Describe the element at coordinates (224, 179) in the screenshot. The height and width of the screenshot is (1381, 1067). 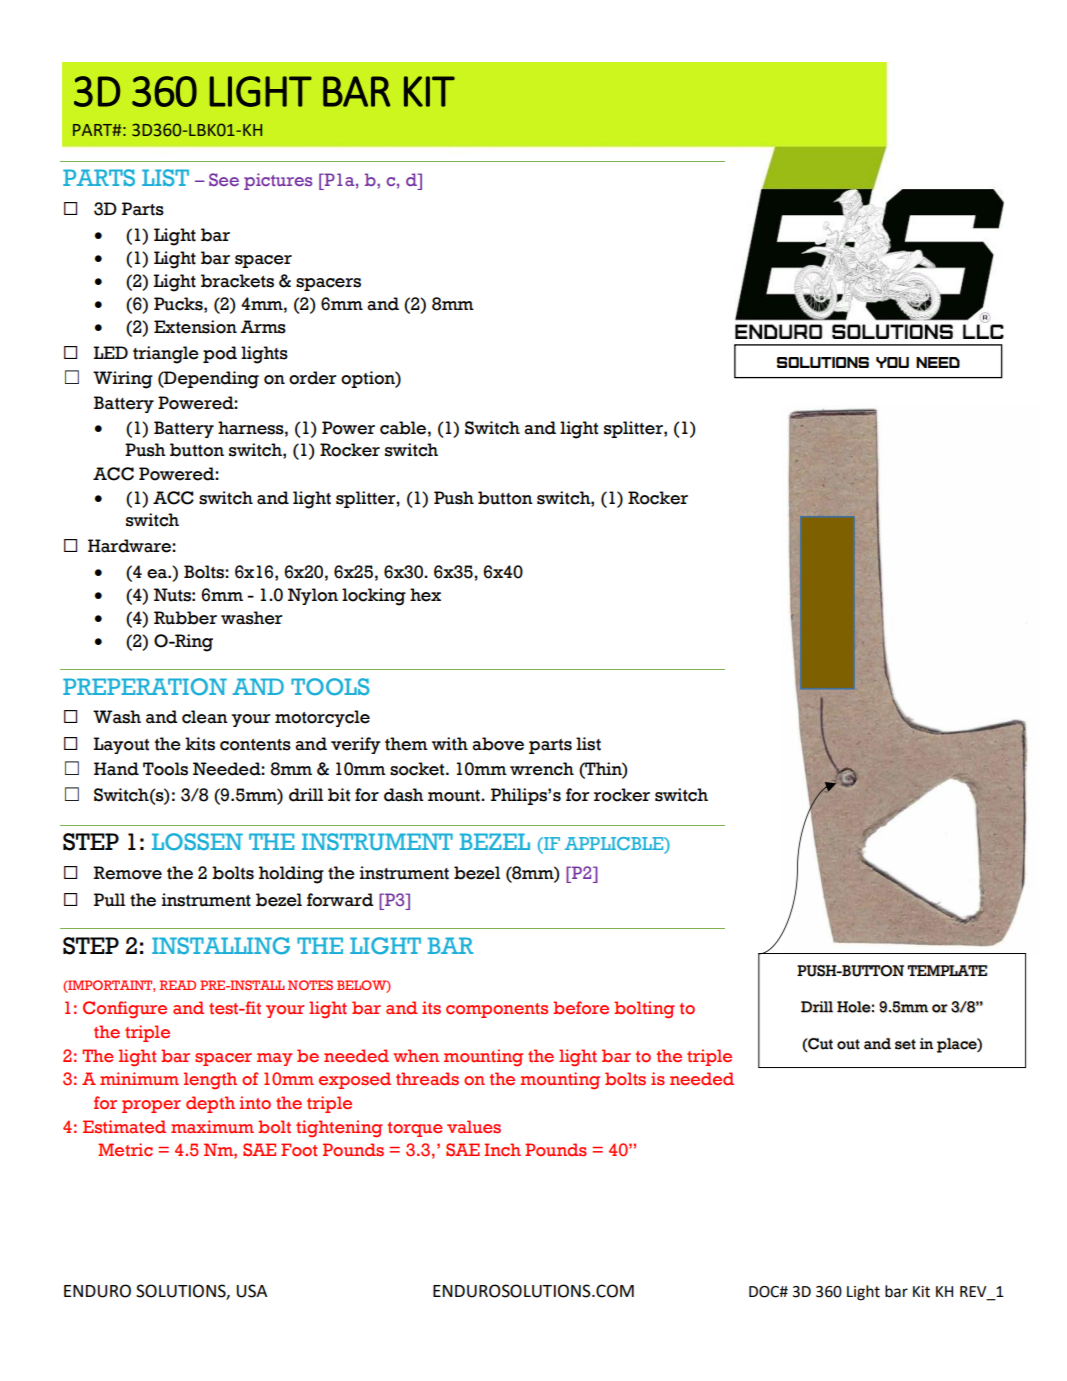
I see `See` at that location.
